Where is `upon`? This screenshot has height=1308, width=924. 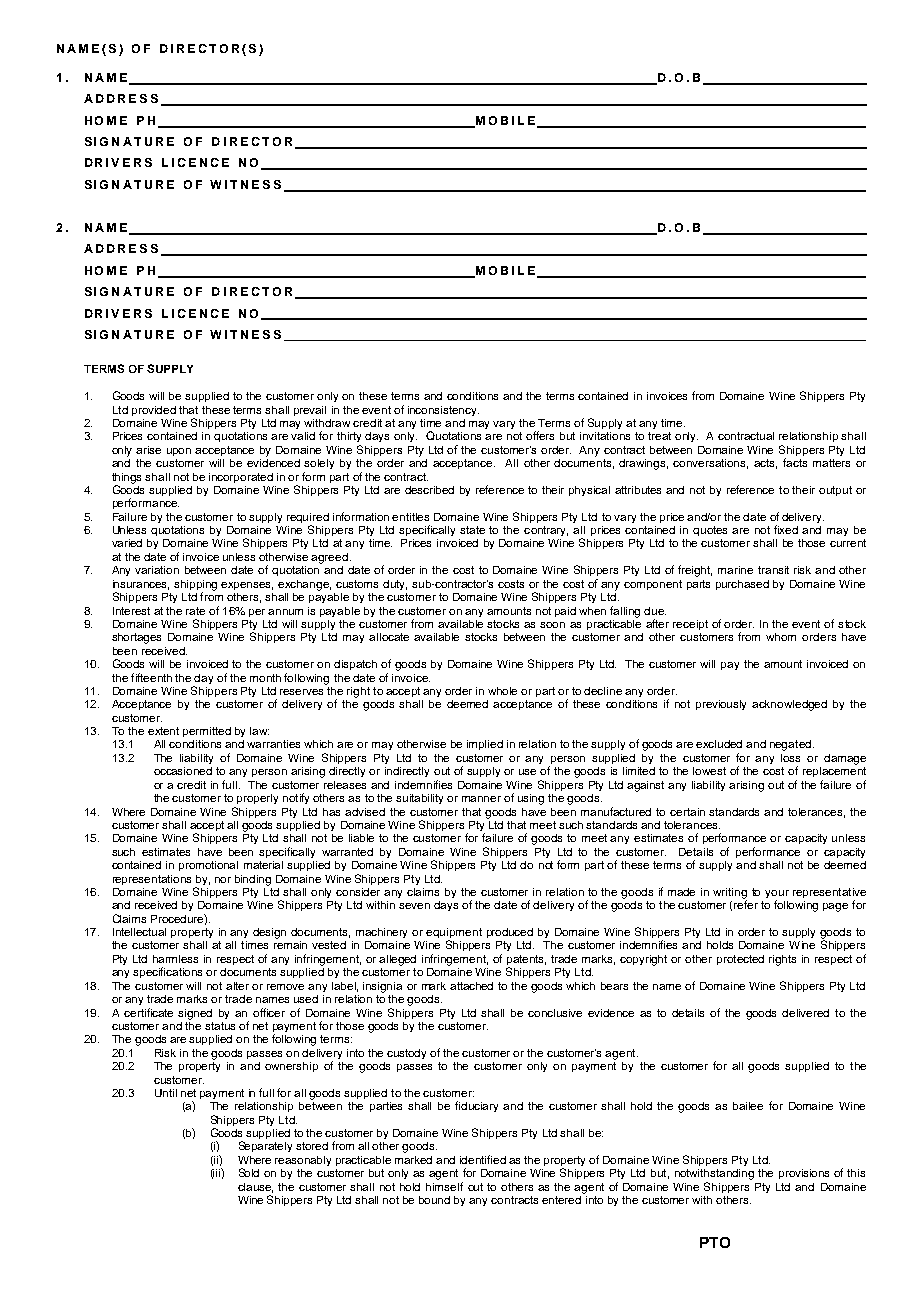
upon is located at coordinates (179, 452).
